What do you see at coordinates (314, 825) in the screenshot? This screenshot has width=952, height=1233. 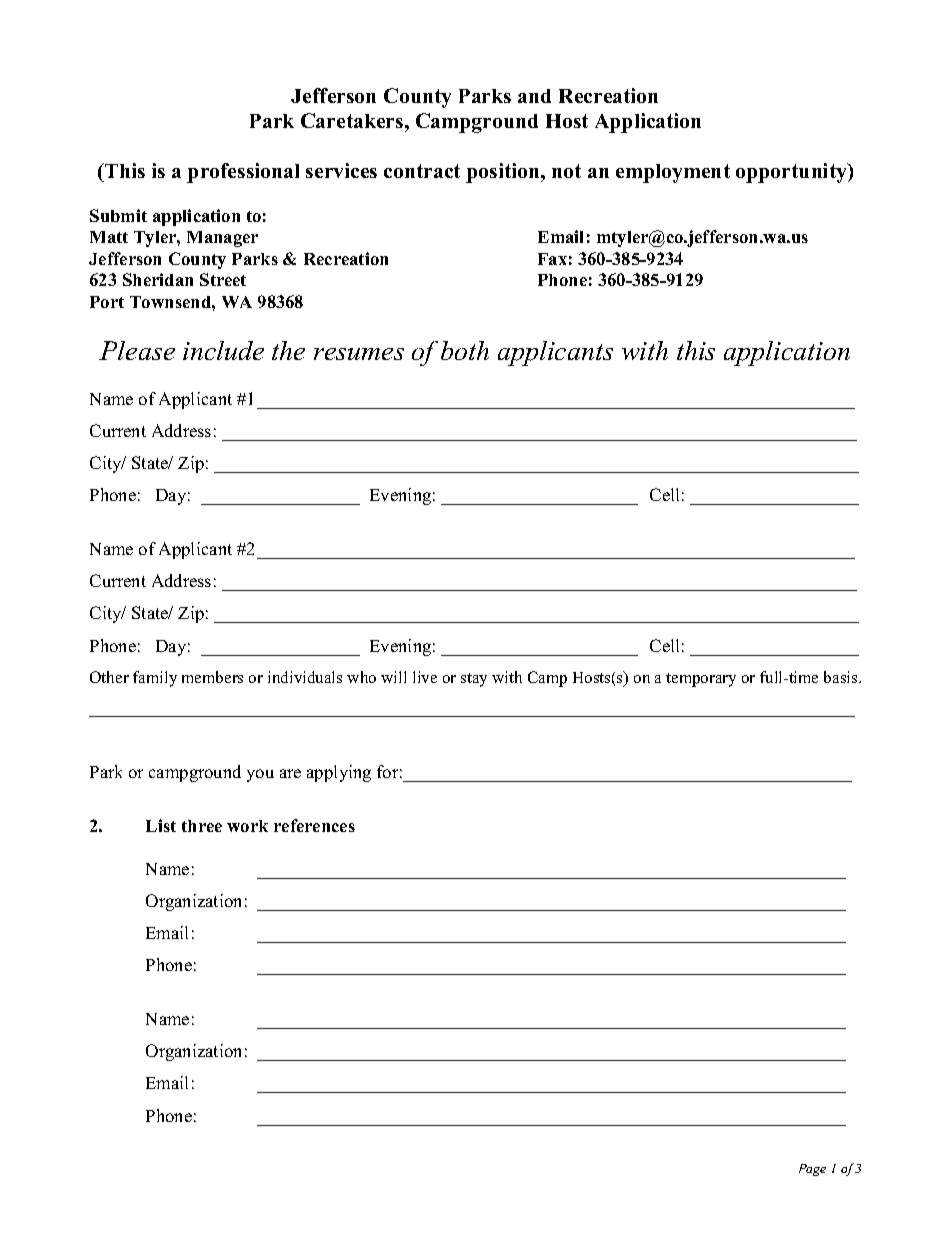 I see `references` at bounding box center [314, 825].
